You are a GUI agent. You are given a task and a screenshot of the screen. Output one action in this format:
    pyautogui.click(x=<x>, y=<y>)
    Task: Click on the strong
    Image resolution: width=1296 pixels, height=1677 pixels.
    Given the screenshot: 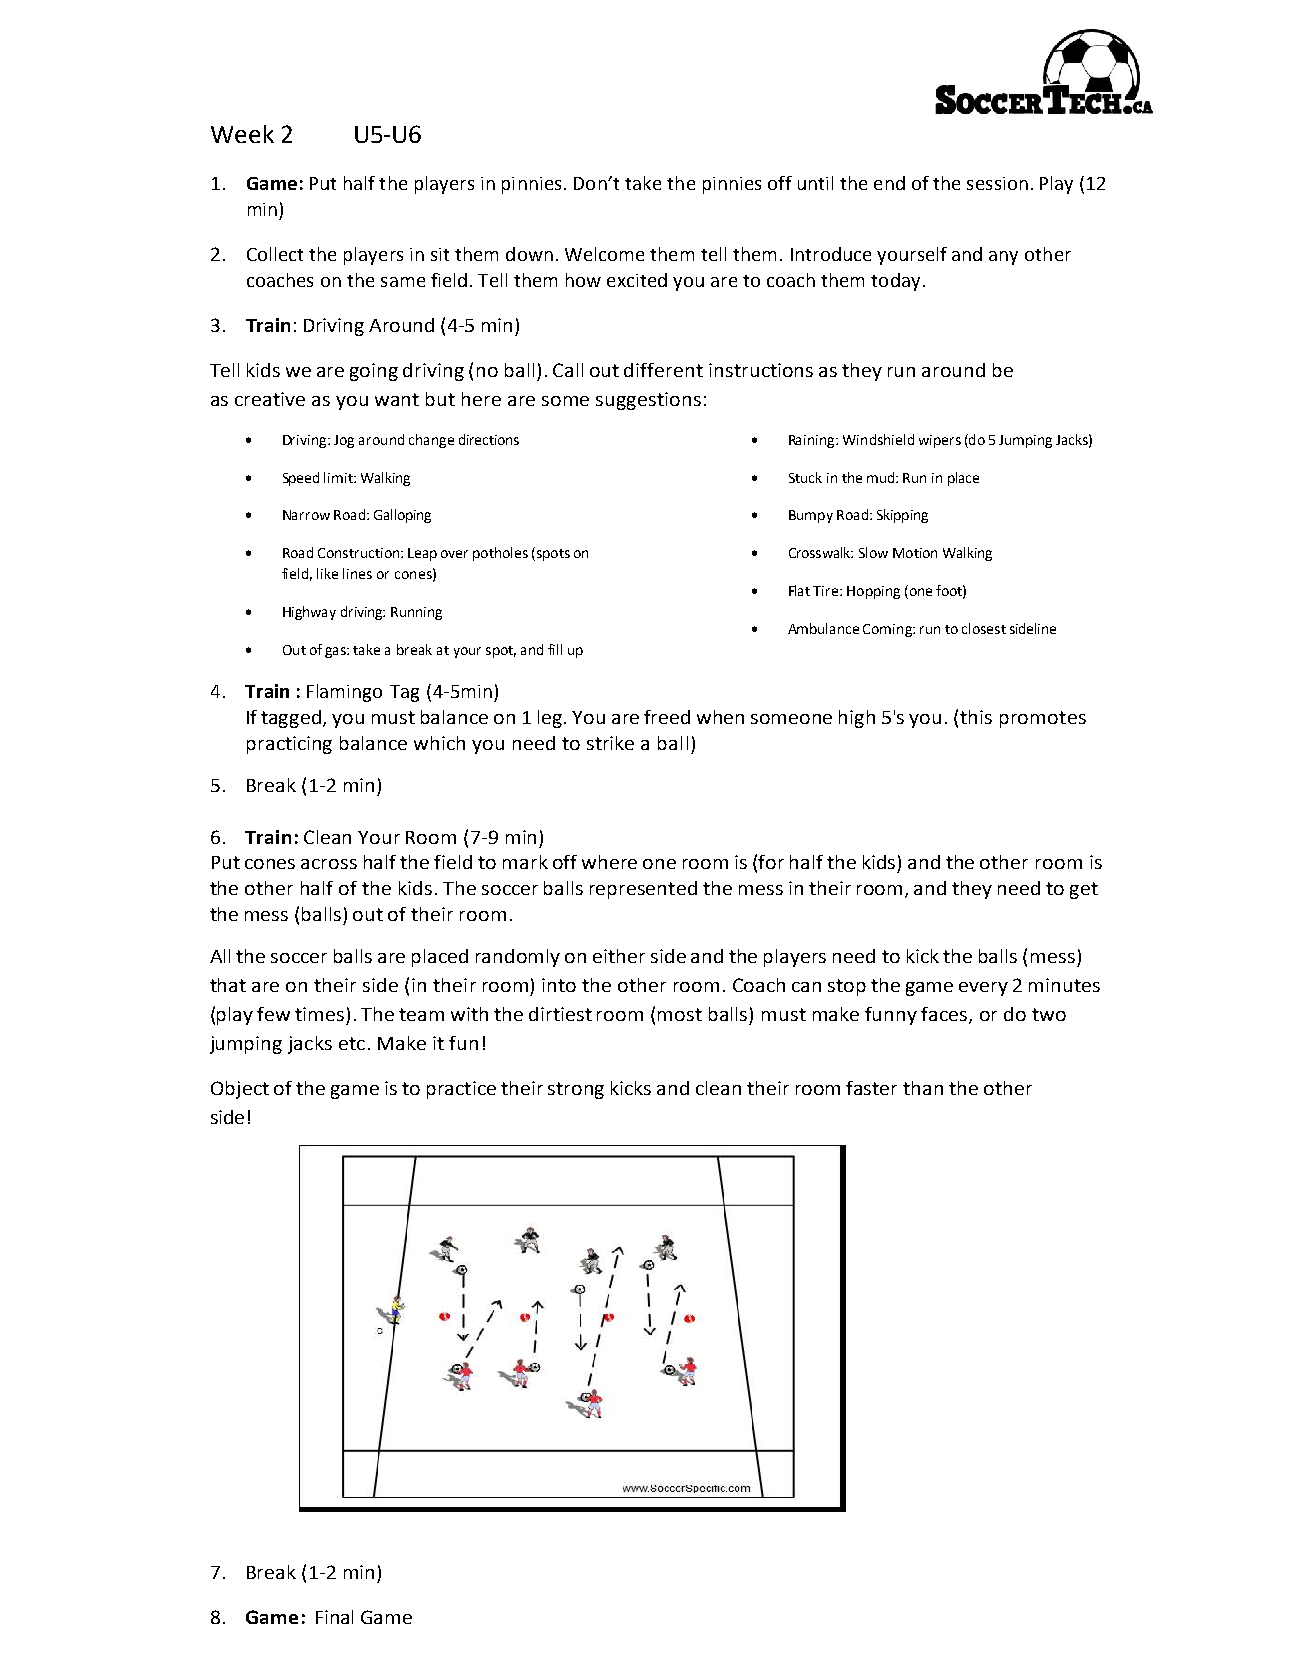 What is the action you would take?
    pyautogui.click(x=576, y=1090)
